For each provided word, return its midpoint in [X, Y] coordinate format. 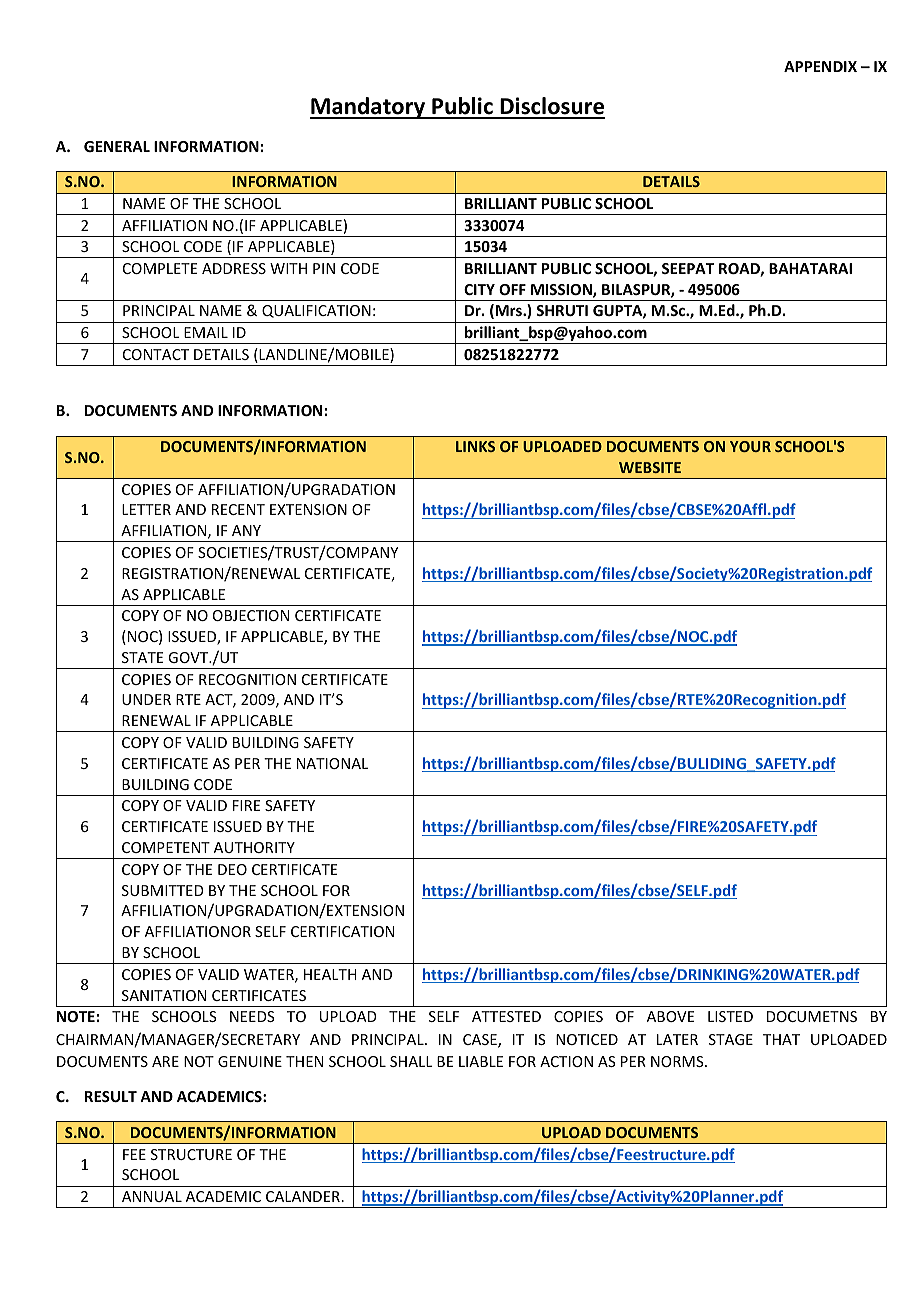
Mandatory [368, 108]
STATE [142, 657]
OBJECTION [251, 615]
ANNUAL [152, 1196]
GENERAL [117, 146]
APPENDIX [820, 66]
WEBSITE [650, 467]
